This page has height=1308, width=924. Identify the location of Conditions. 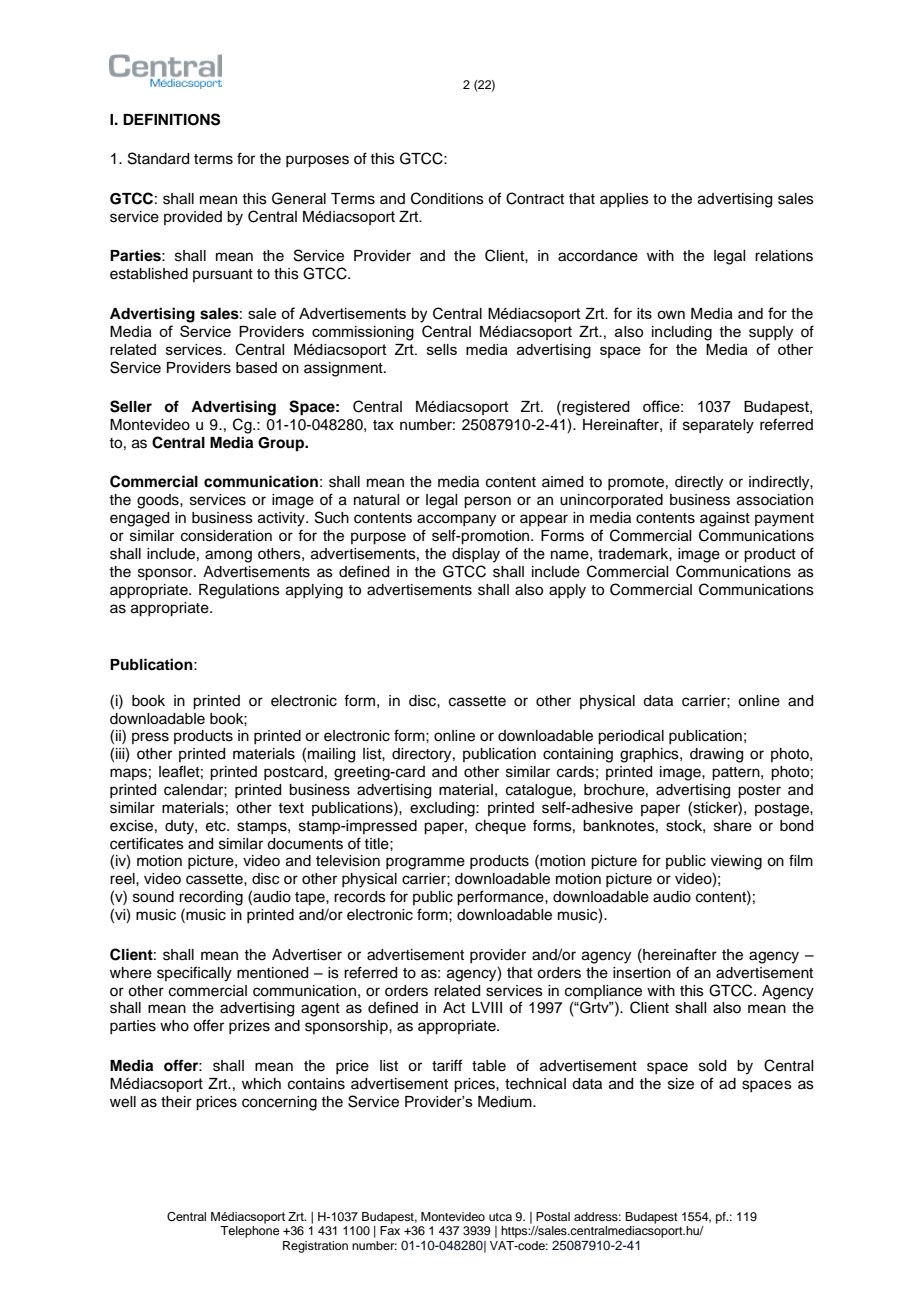
(447, 198).
